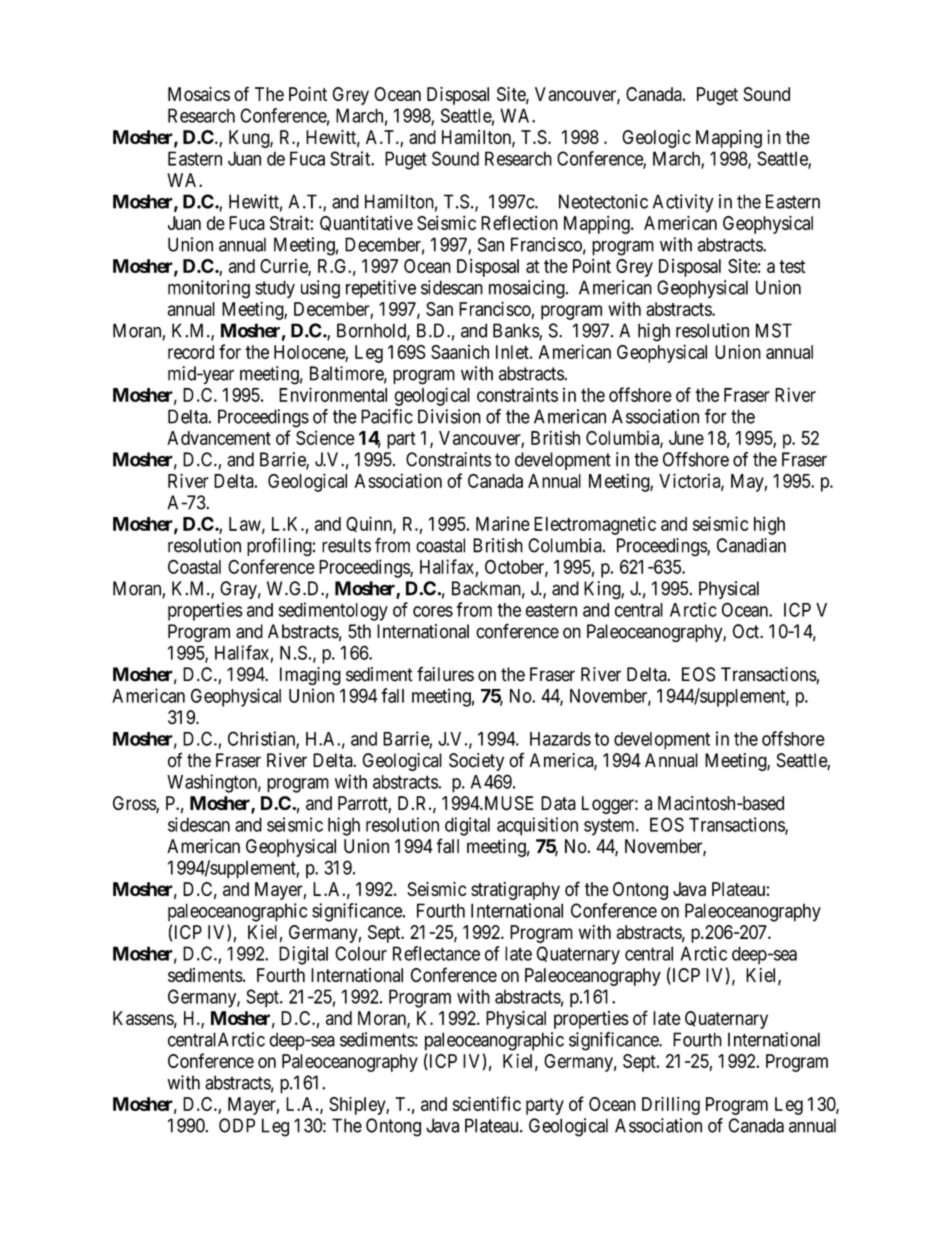  Describe the element at coordinates (686, 438) in the screenshot. I see `June` at that location.
